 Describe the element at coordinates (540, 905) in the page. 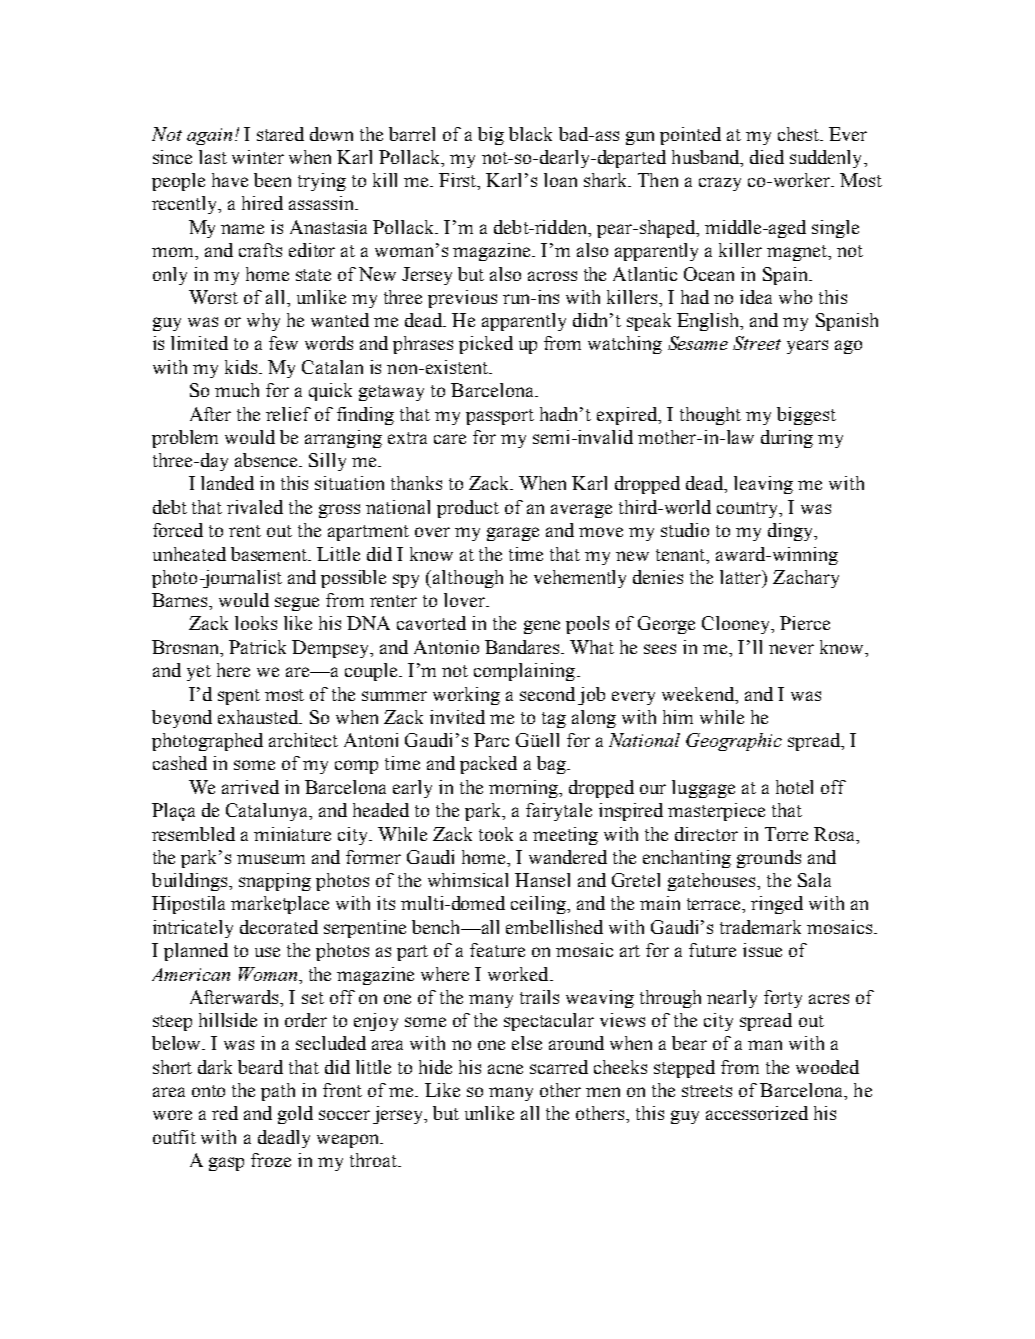

I see `ceiling` at that location.
